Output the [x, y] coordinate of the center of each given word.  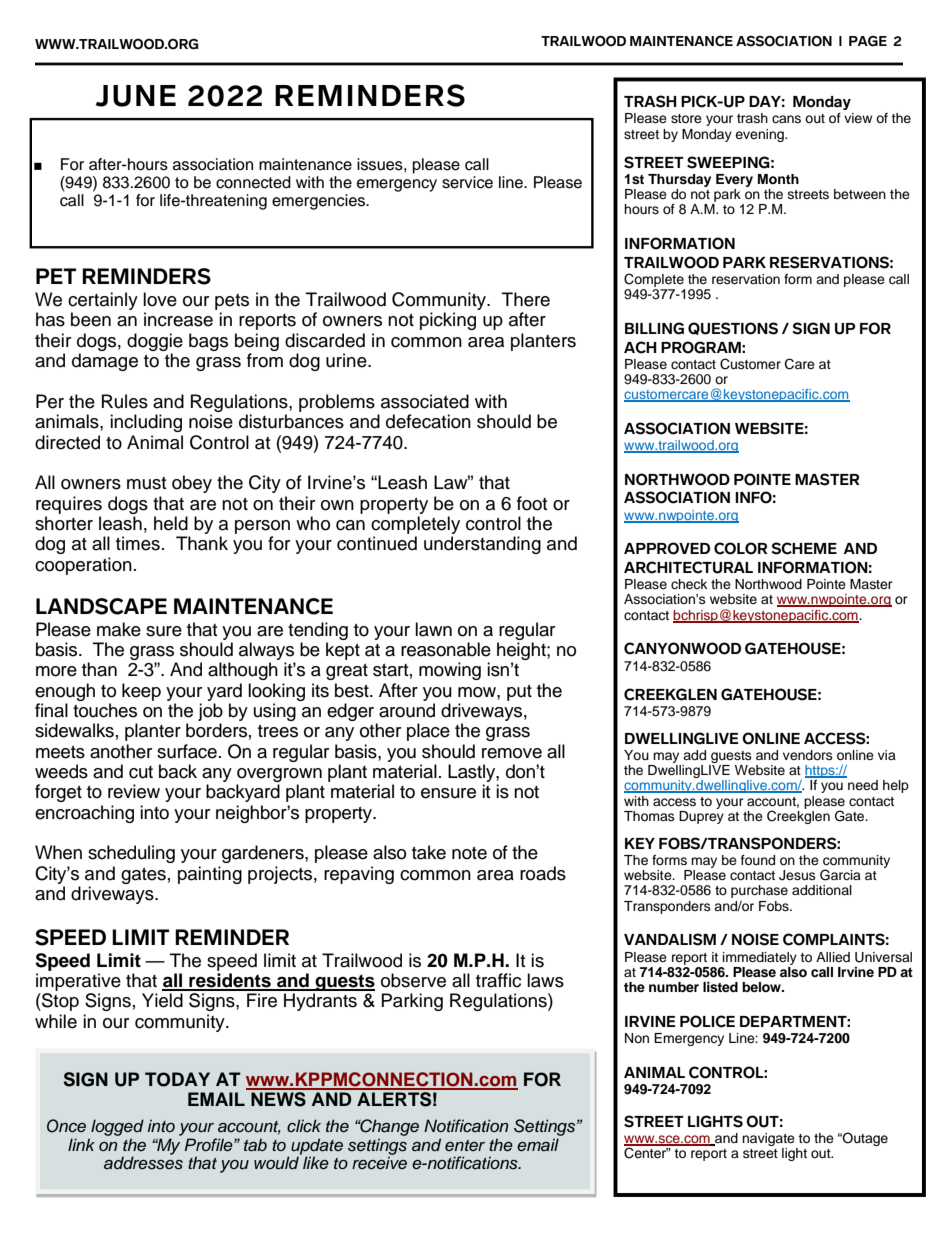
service [467, 182]
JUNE [136, 96]
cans [786, 119]
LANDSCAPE [101, 606]
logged [117, 1127]
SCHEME [804, 548]
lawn [433, 629]
